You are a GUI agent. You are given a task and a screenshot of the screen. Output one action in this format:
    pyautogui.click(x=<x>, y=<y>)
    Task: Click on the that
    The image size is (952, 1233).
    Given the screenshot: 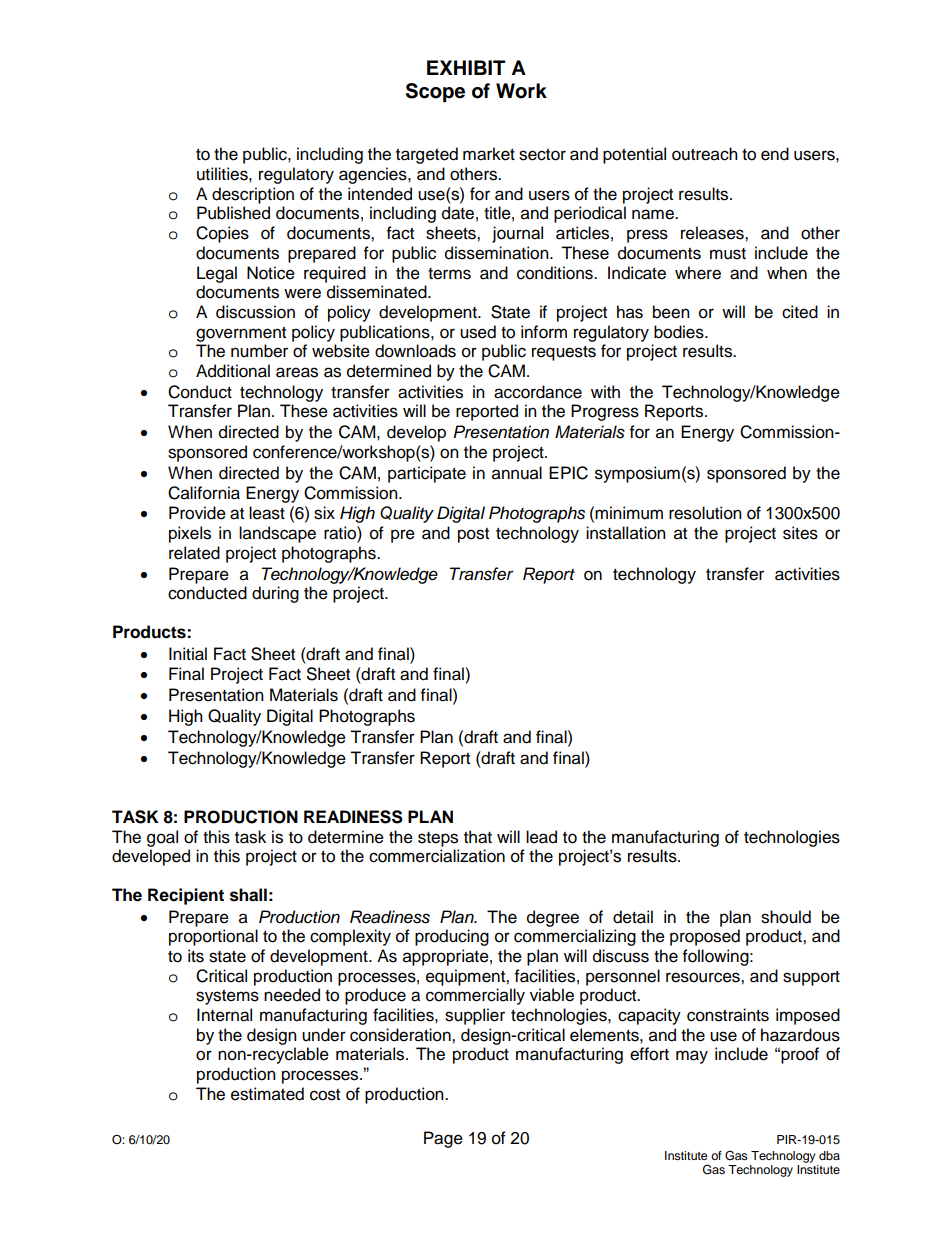 What is the action you would take?
    pyautogui.click(x=478, y=837)
